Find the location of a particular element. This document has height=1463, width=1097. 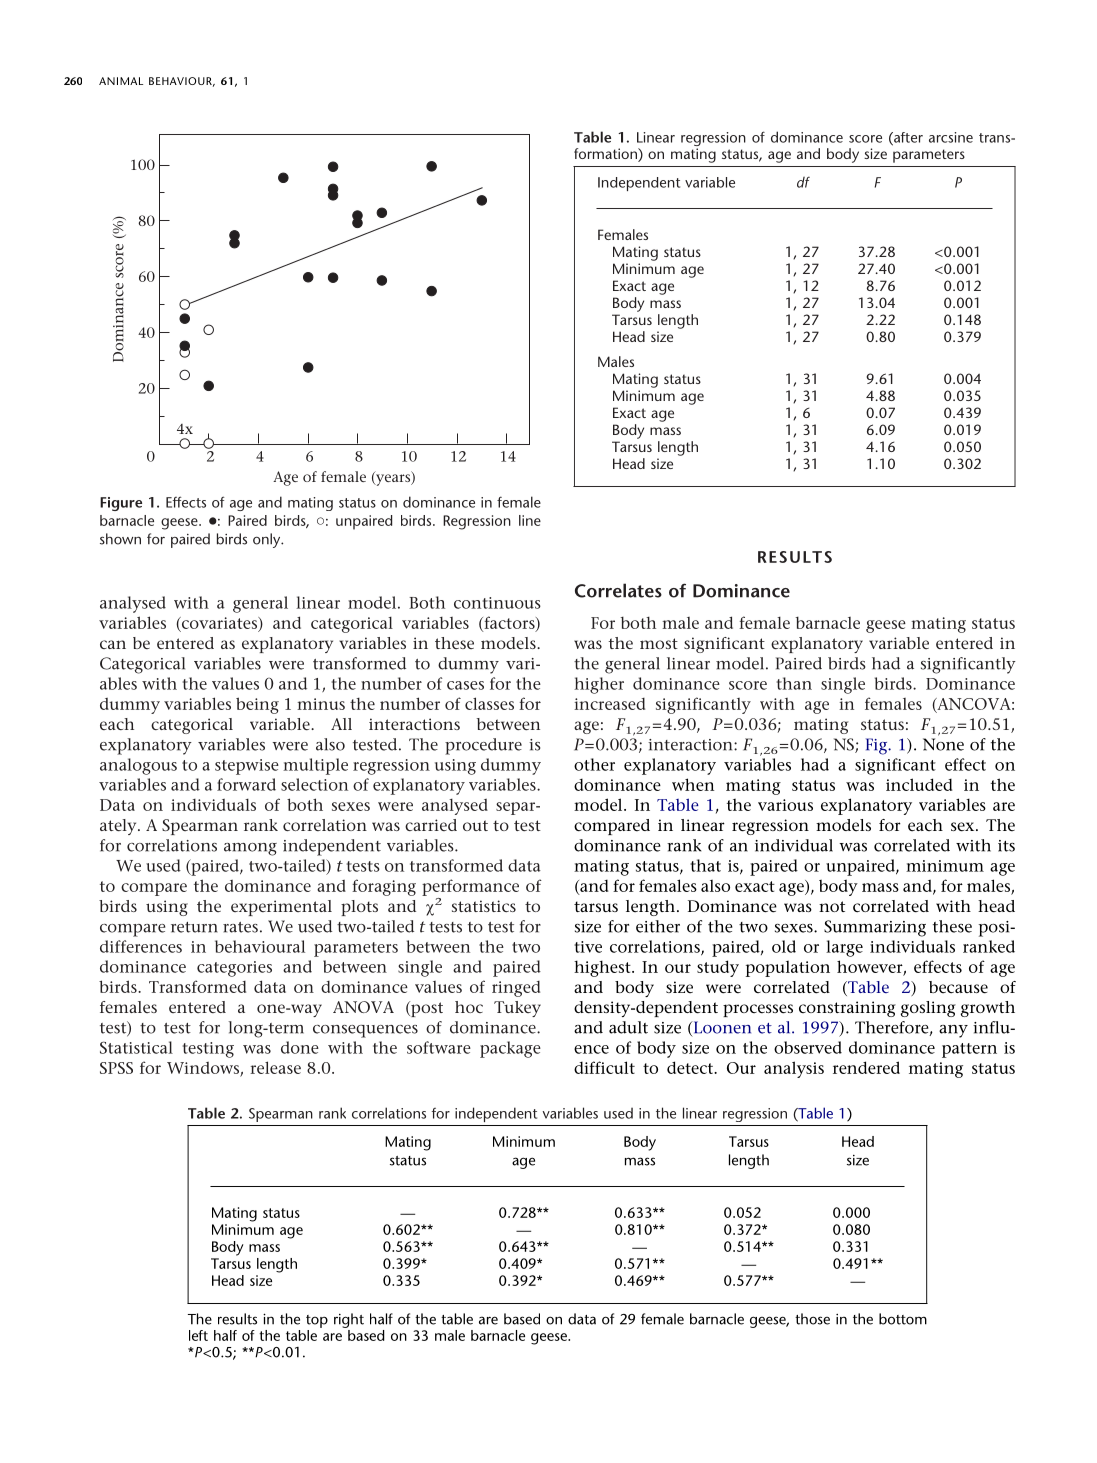

ANIMAL is located at coordinates (121, 81).
